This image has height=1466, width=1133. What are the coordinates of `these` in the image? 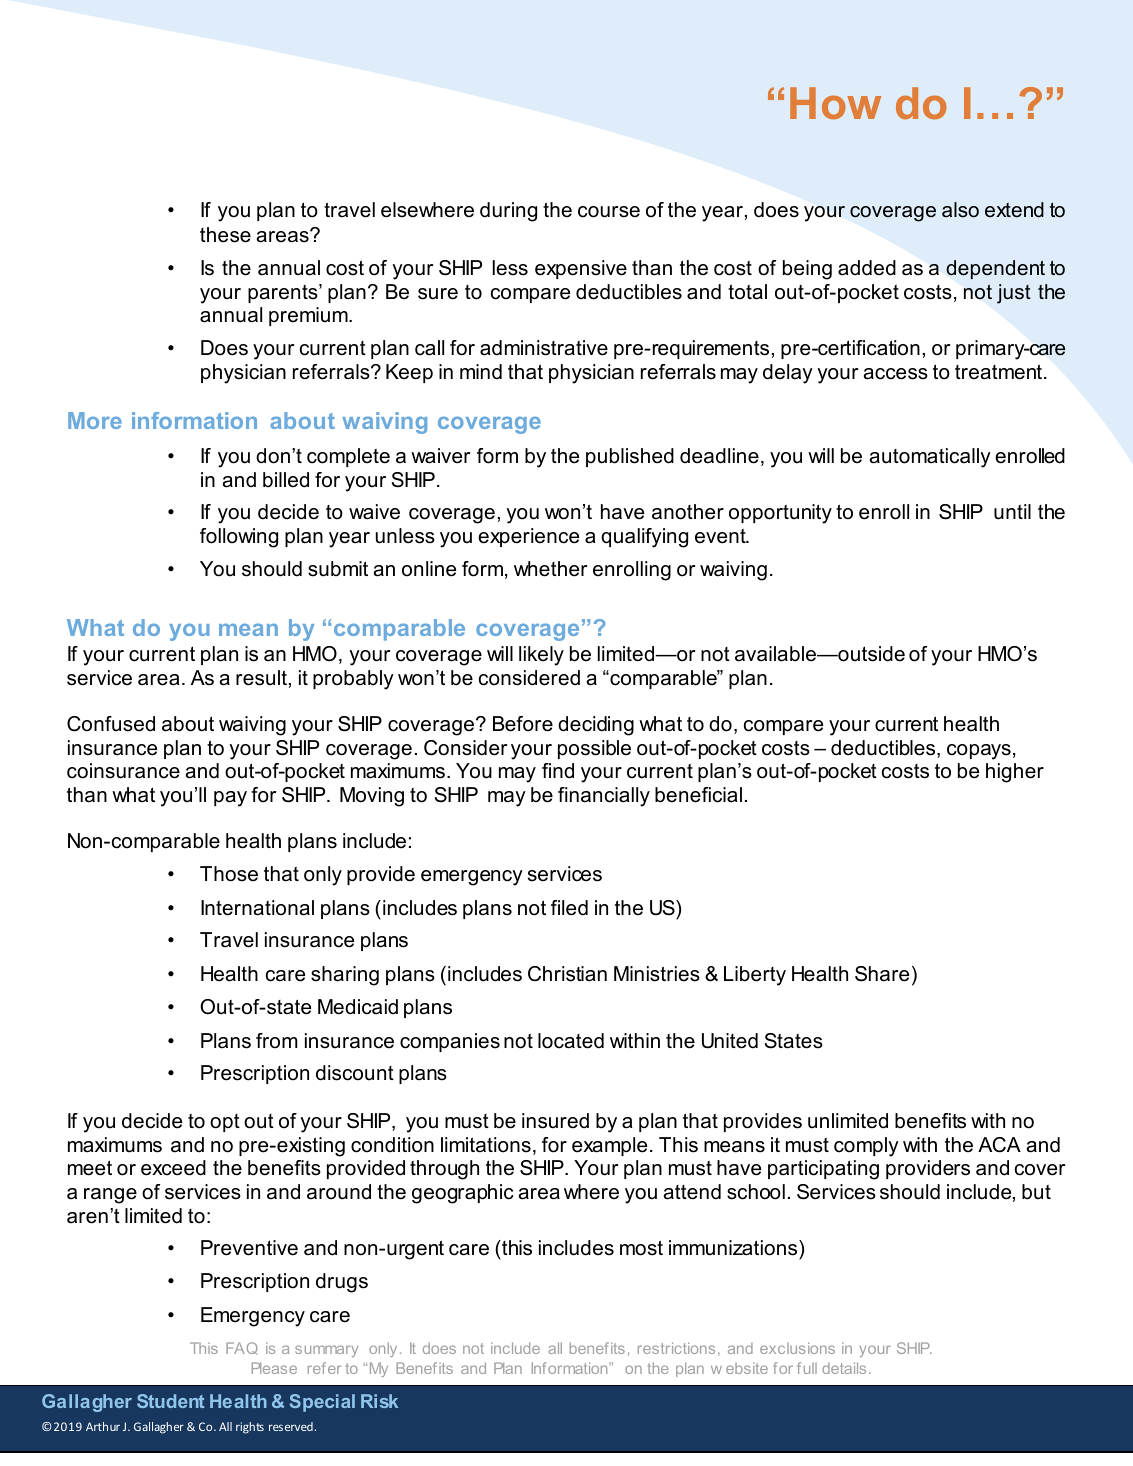 It's located at (225, 235).
